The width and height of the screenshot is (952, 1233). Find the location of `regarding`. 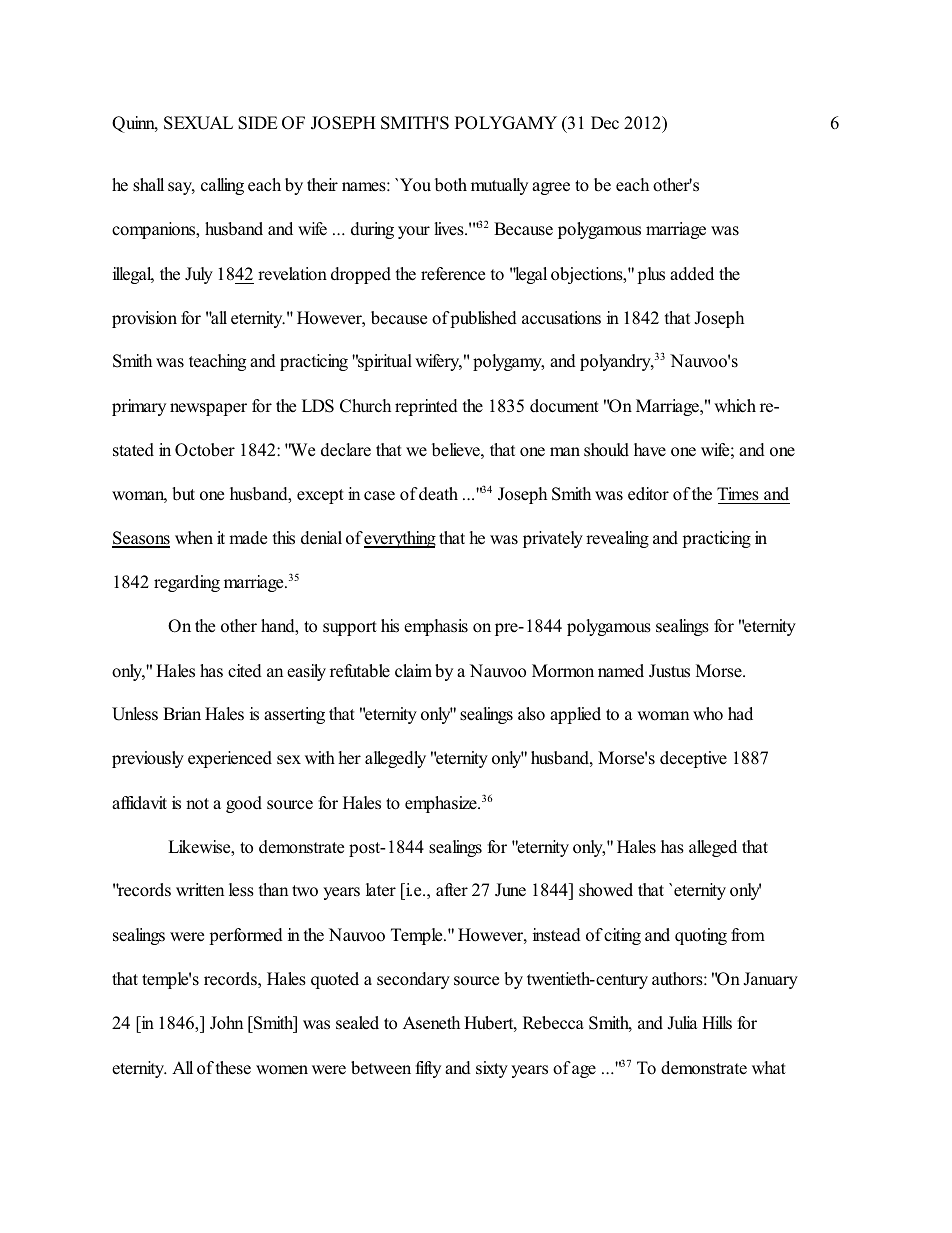

regarding is located at coordinates (187, 583).
